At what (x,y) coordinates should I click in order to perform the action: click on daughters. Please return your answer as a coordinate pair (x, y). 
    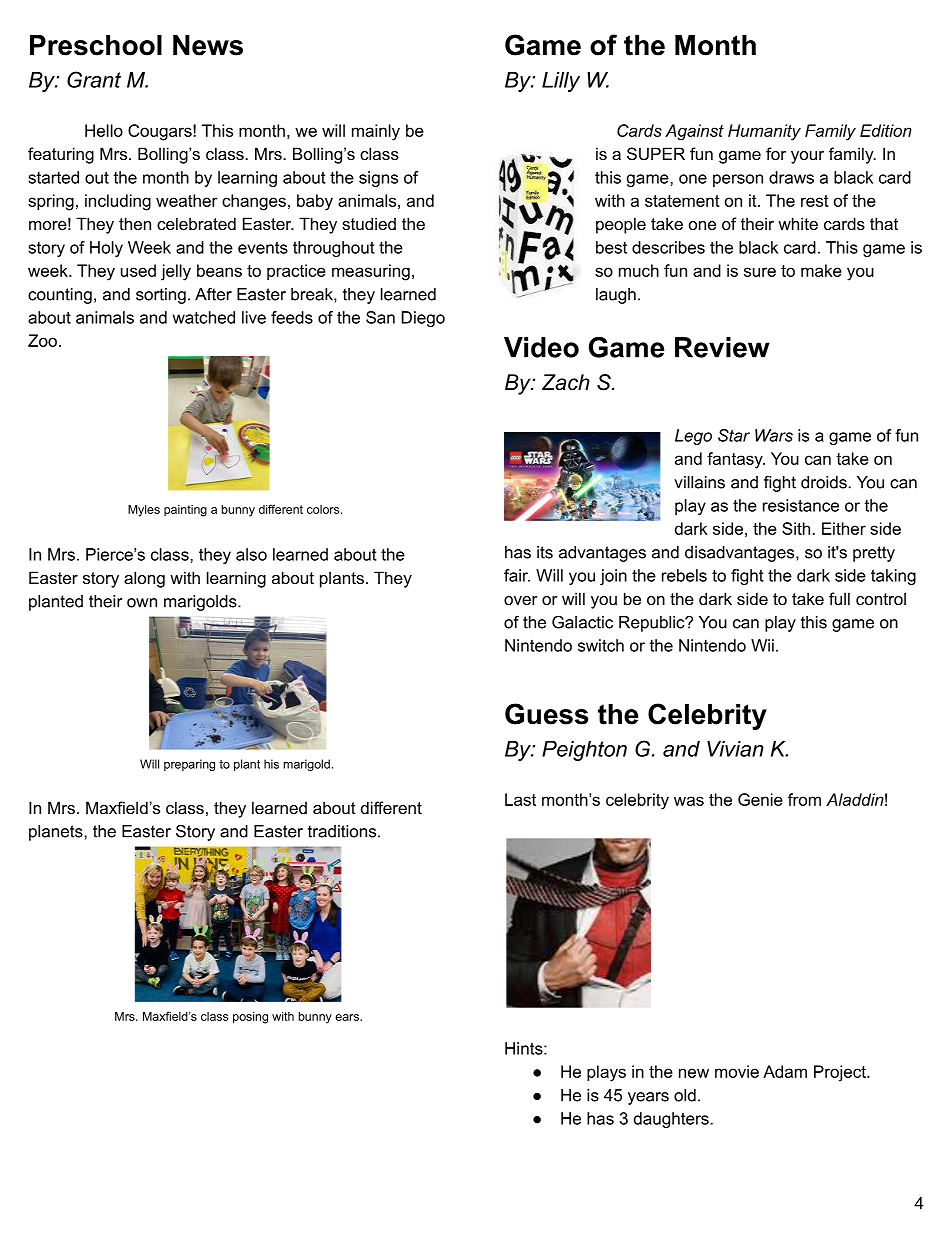
    Looking at the image, I should click on (672, 1120).
